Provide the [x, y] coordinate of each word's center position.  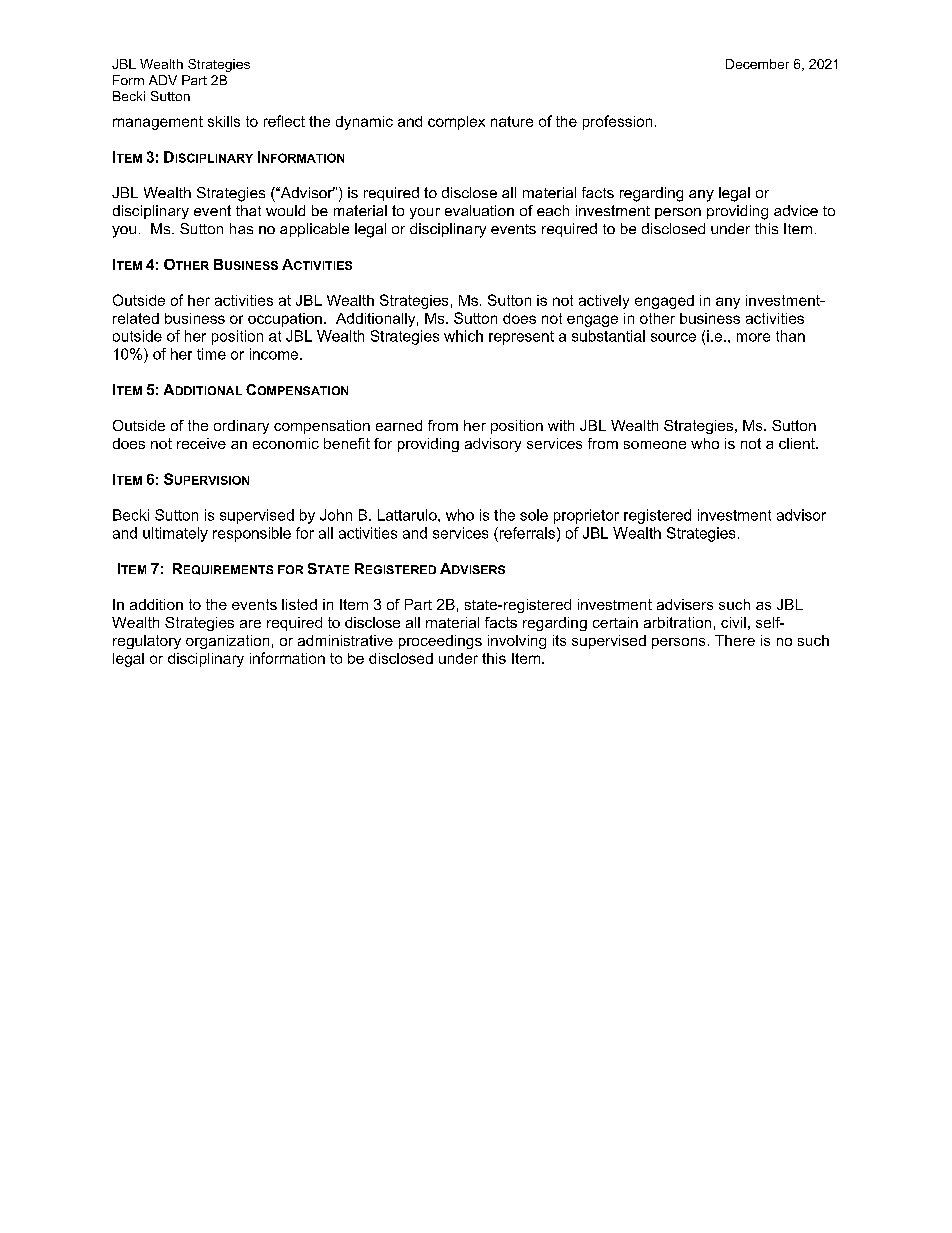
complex [456, 123]
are [250, 624]
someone [655, 445]
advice [796, 210]
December [757, 64]
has [241, 228]
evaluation [479, 210]
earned [399, 425]
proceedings [440, 642]
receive [201, 443]
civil [733, 622]
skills [224, 121]
